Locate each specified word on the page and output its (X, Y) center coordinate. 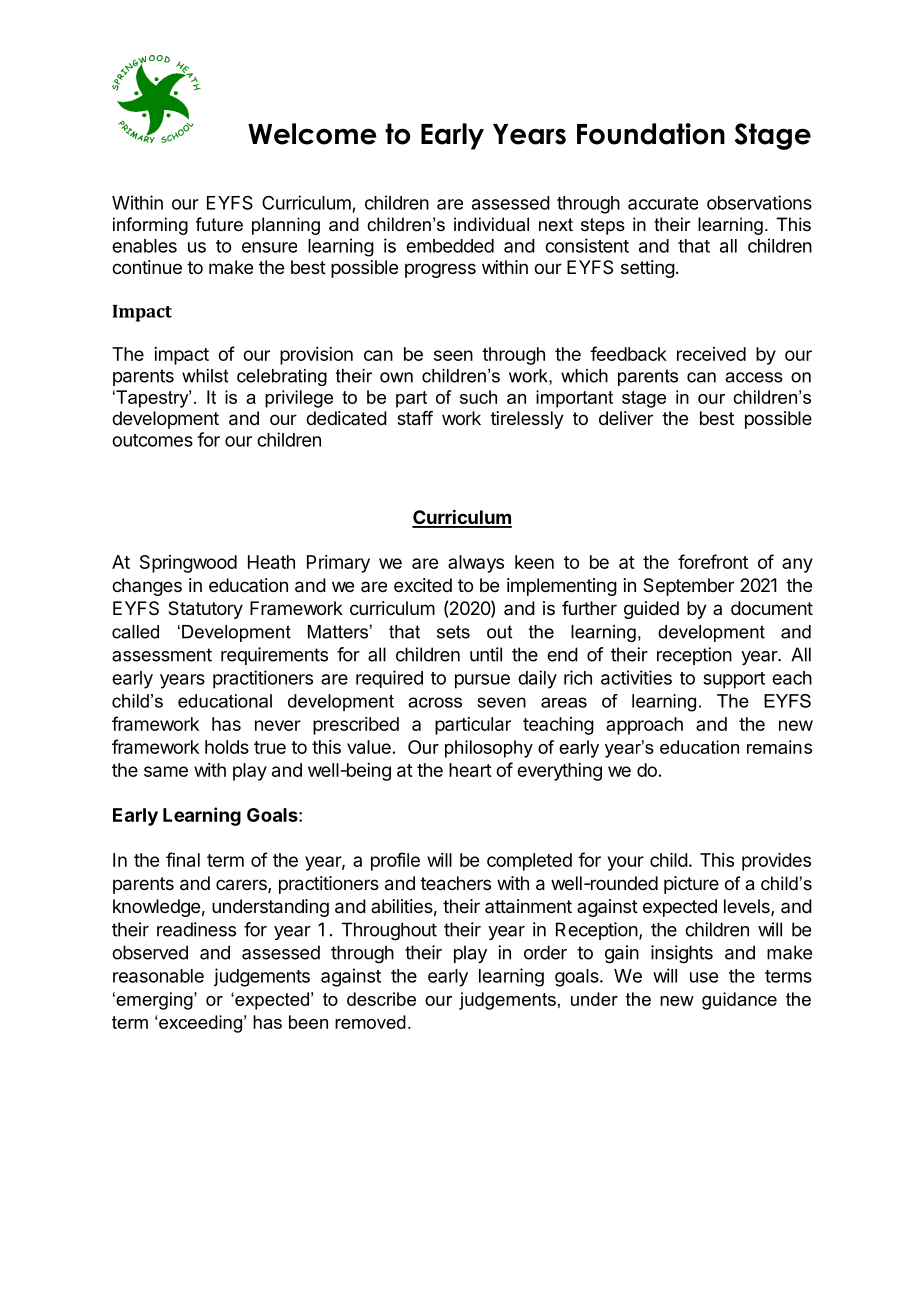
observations (759, 202)
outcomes (152, 440)
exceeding (200, 1024)
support (734, 680)
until (486, 654)
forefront (713, 561)
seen (453, 355)
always (476, 564)
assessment (162, 655)
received (711, 354)
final (183, 859)
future (219, 224)
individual (491, 224)
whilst (205, 376)
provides (776, 862)
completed (529, 862)
